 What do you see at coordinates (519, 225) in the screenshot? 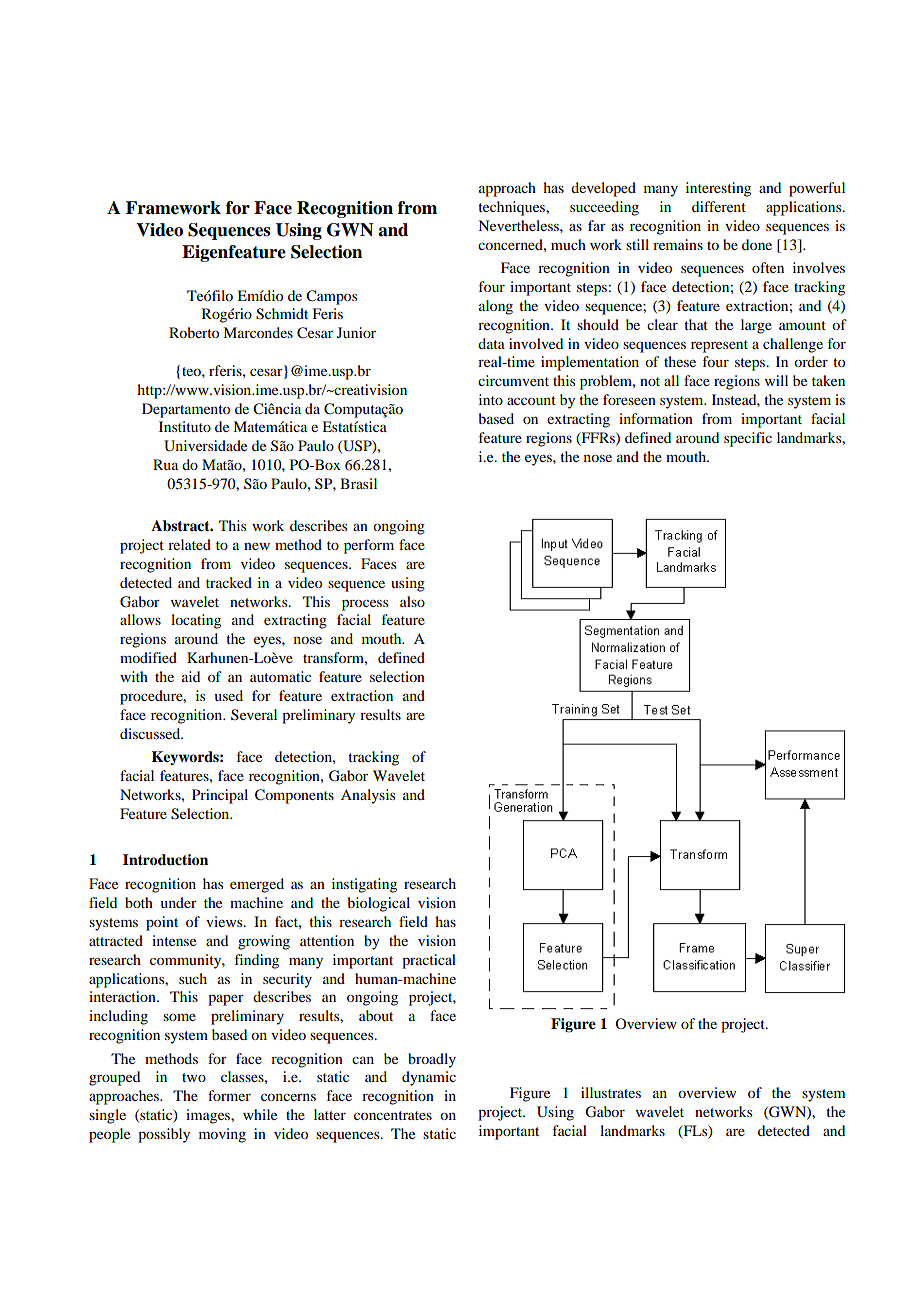
I see `Nevertheless` at bounding box center [519, 225].
